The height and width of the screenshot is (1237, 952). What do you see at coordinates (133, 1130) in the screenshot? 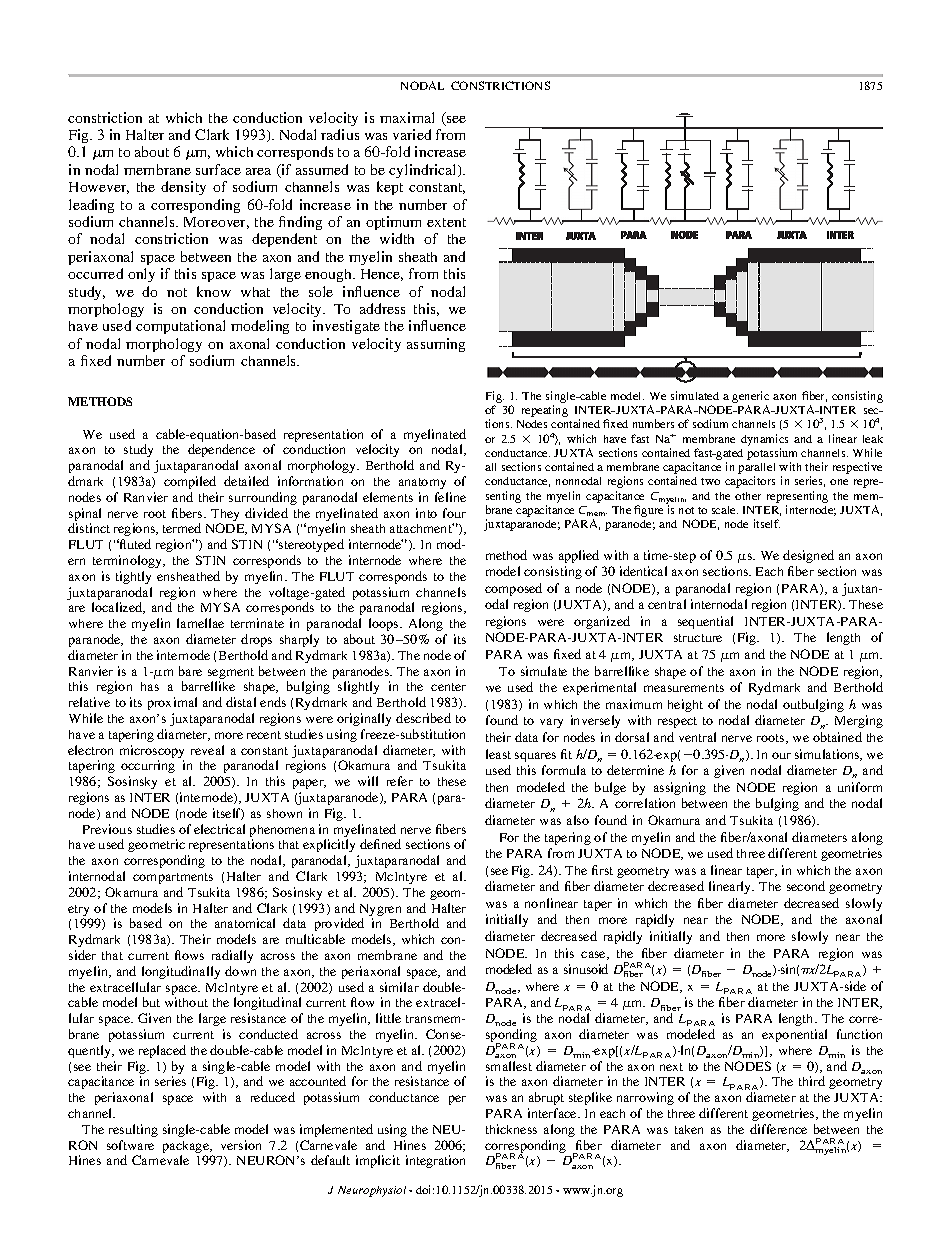
I see `resulting` at bounding box center [133, 1130].
